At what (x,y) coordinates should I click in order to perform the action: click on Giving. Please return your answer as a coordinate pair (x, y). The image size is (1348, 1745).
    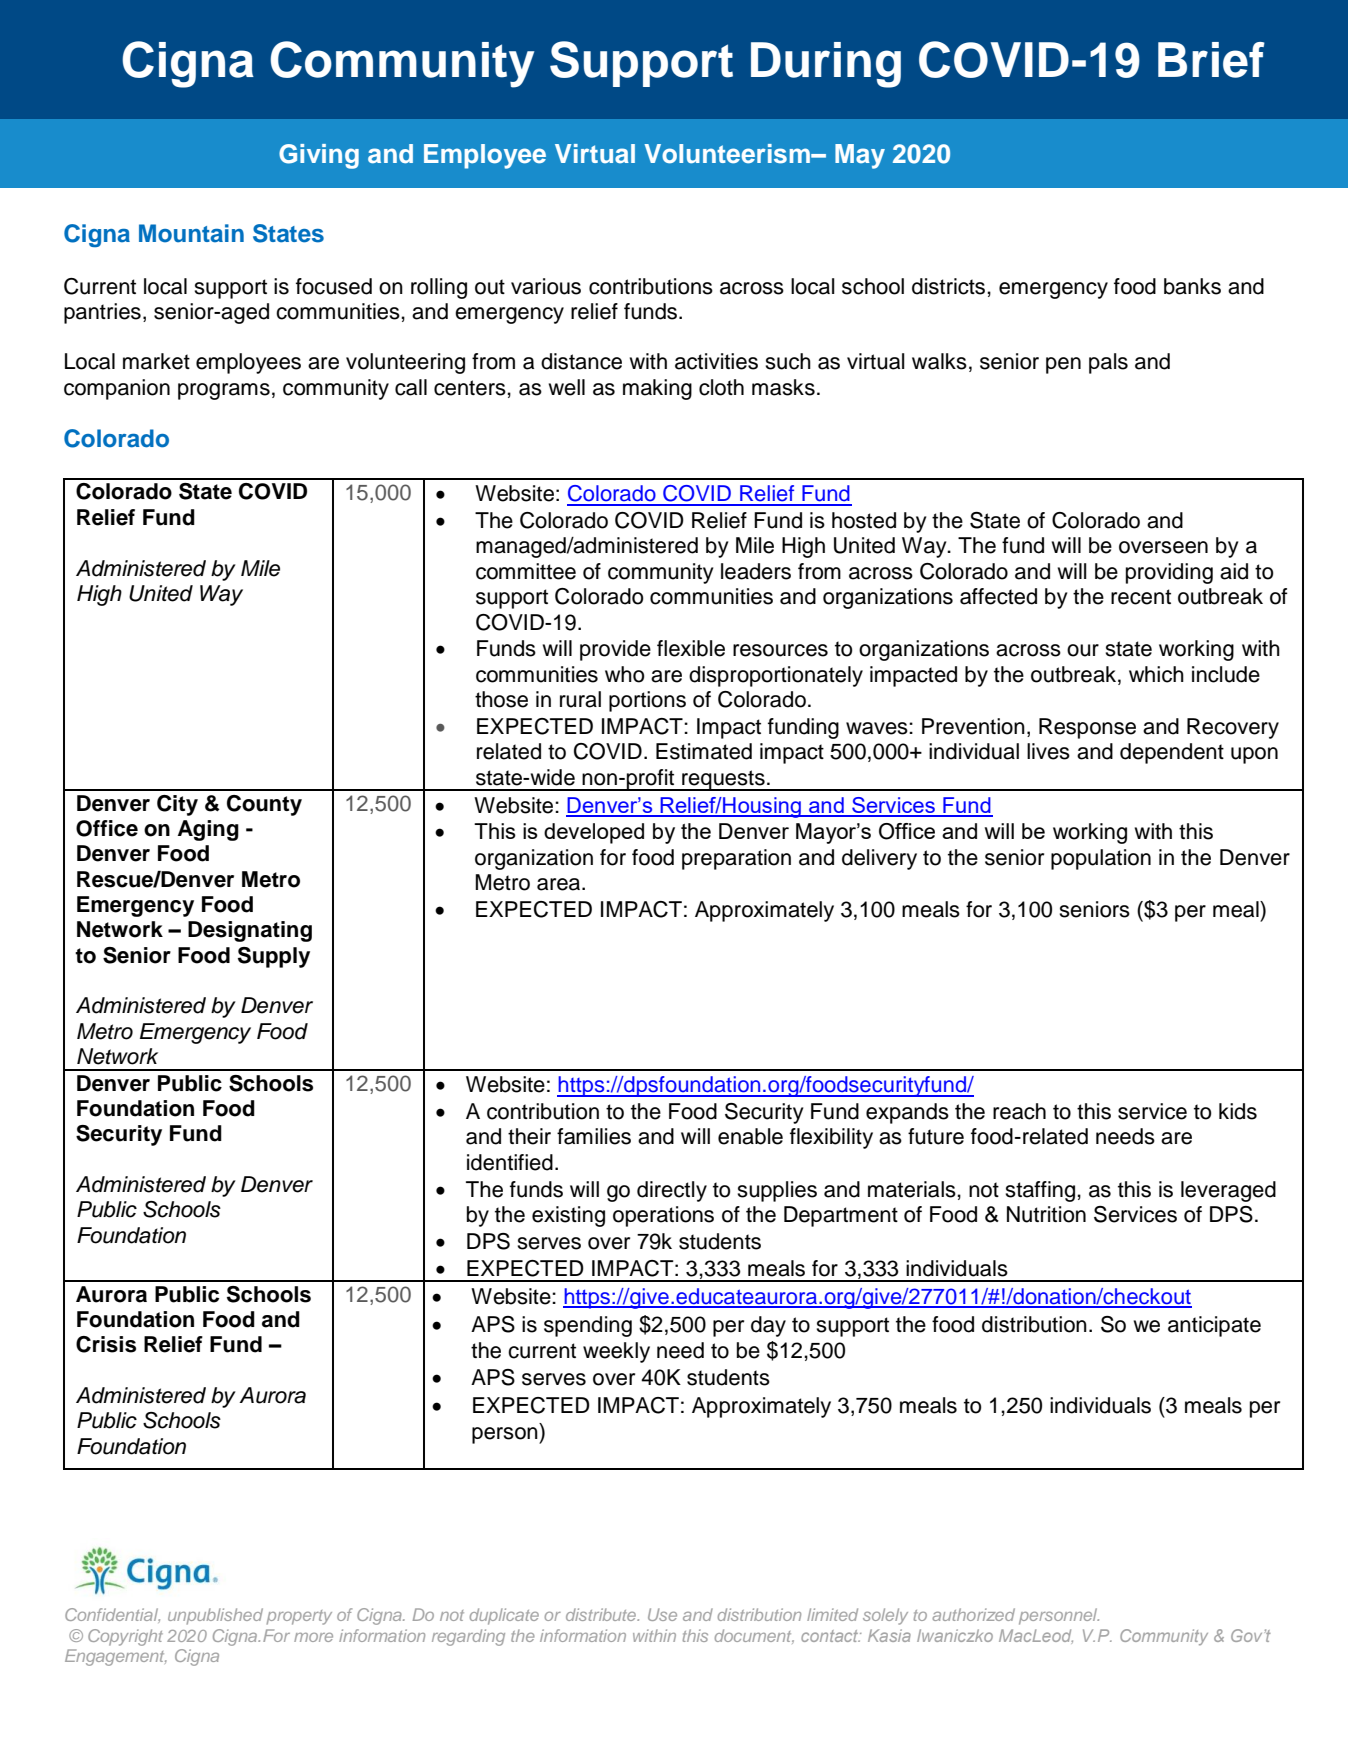
    Looking at the image, I should click on (319, 156).
